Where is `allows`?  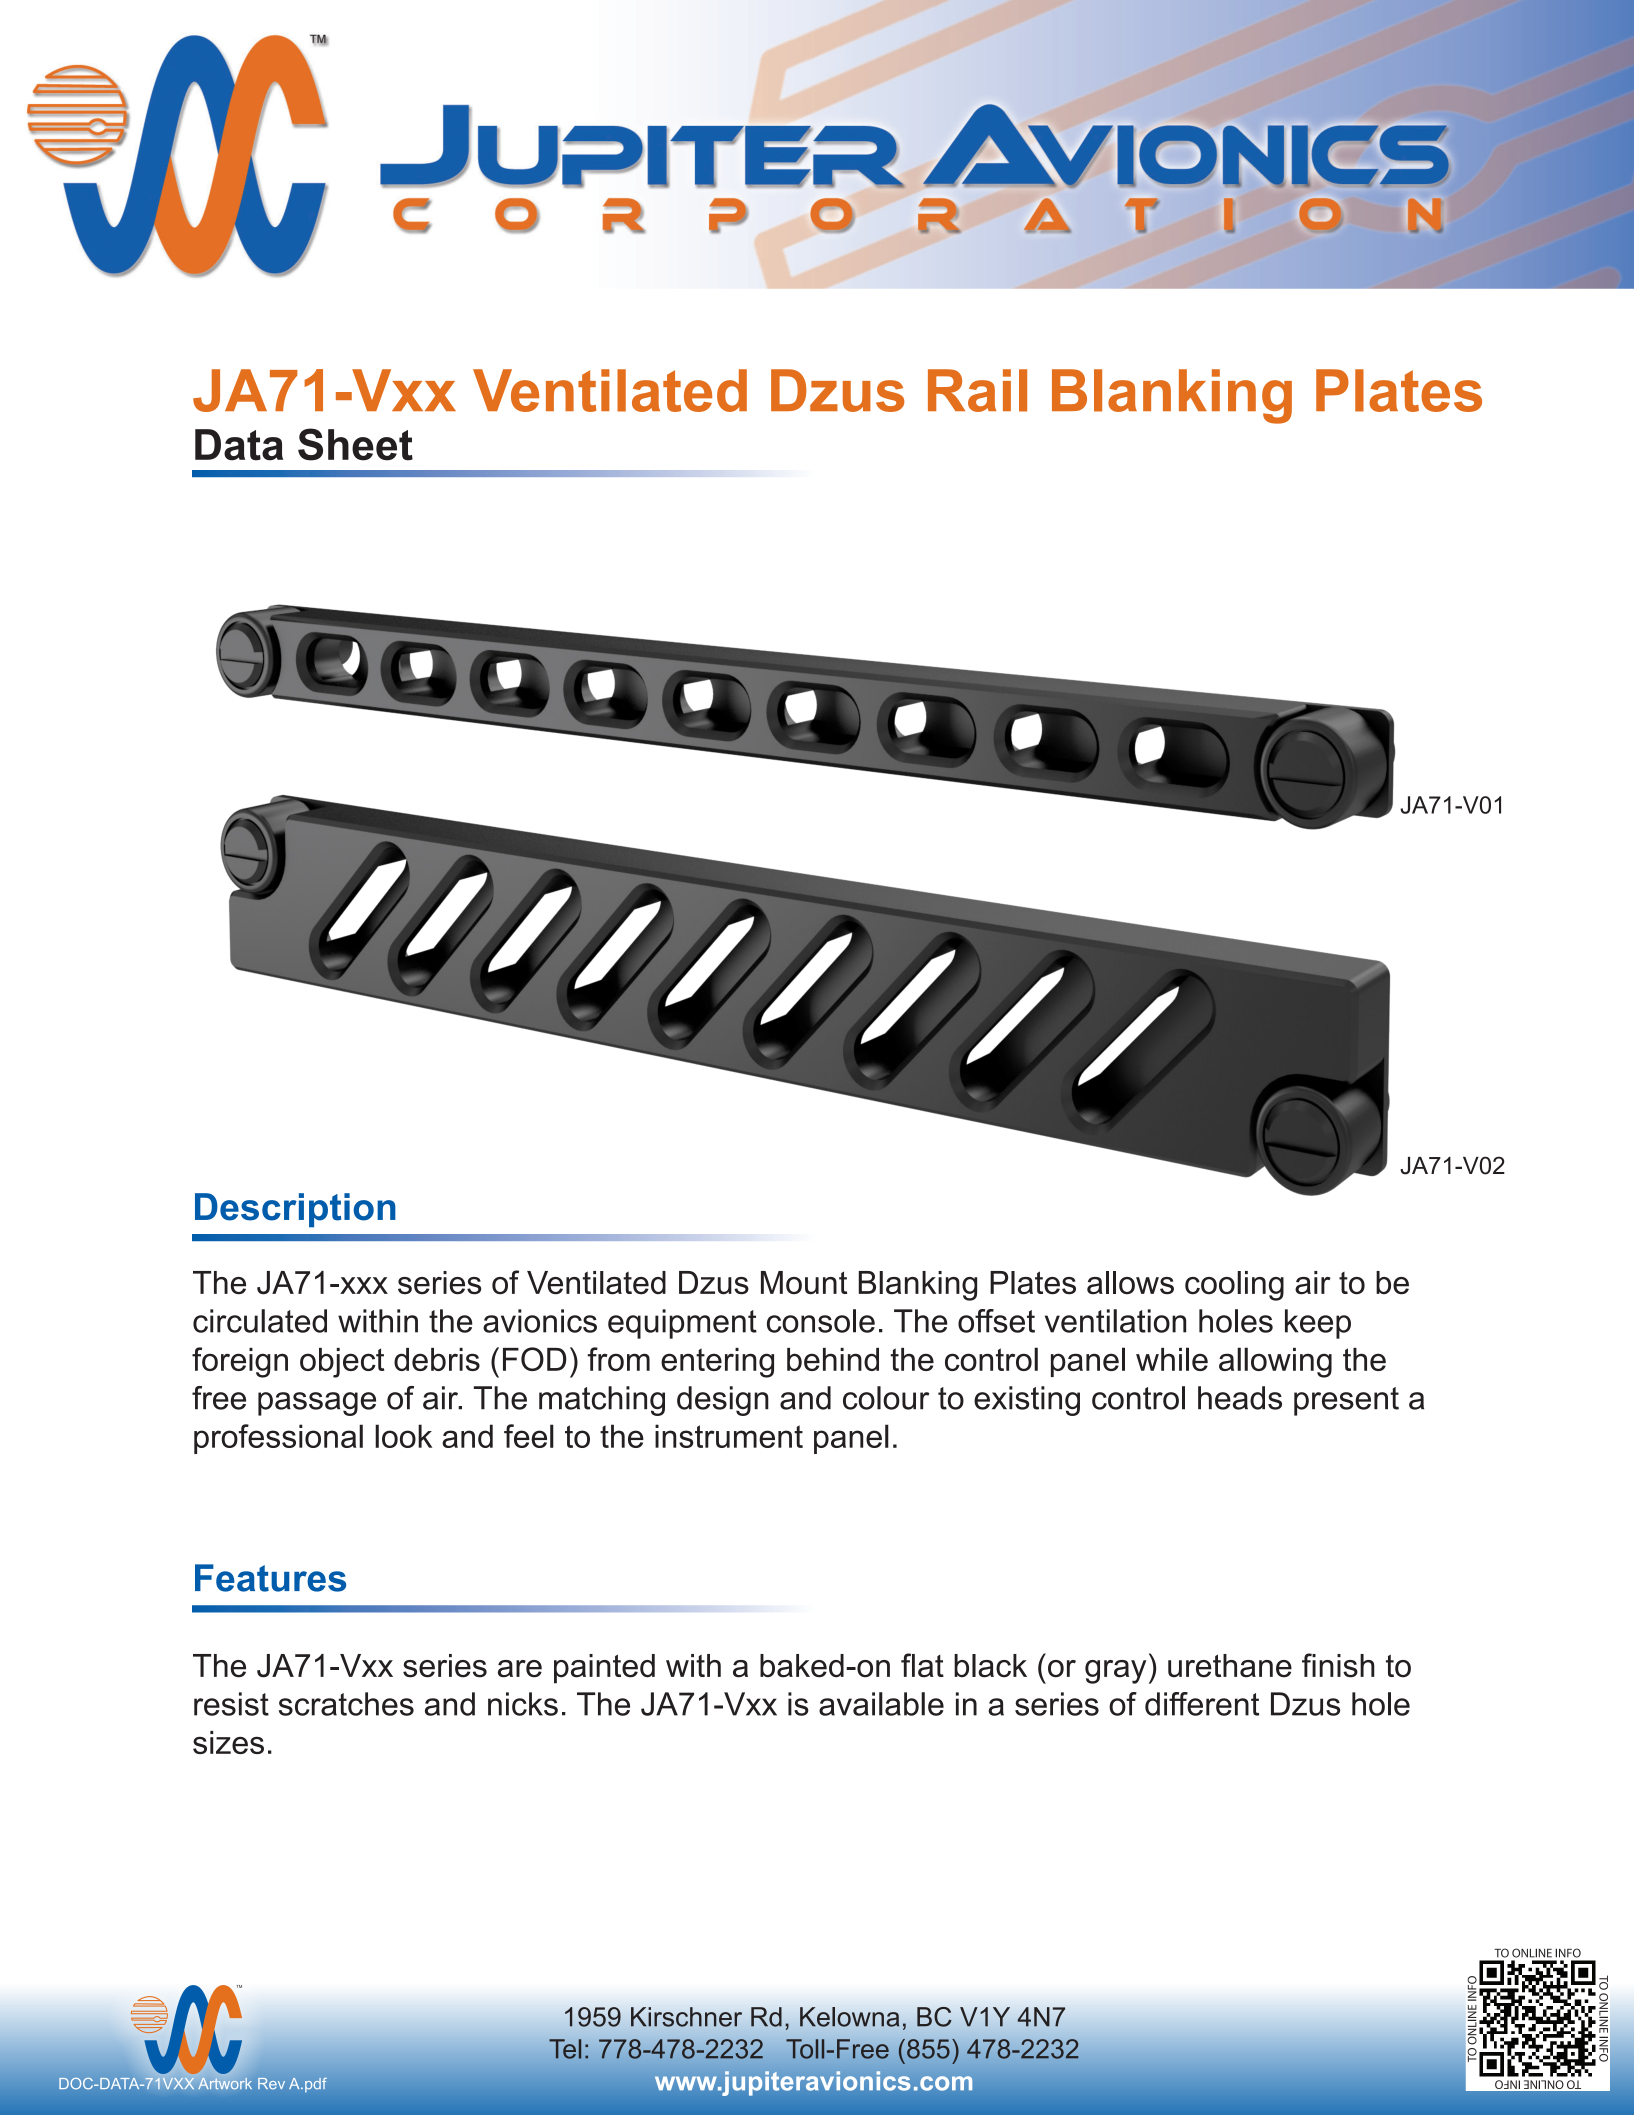
allows is located at coordinates (1130, 1283).
